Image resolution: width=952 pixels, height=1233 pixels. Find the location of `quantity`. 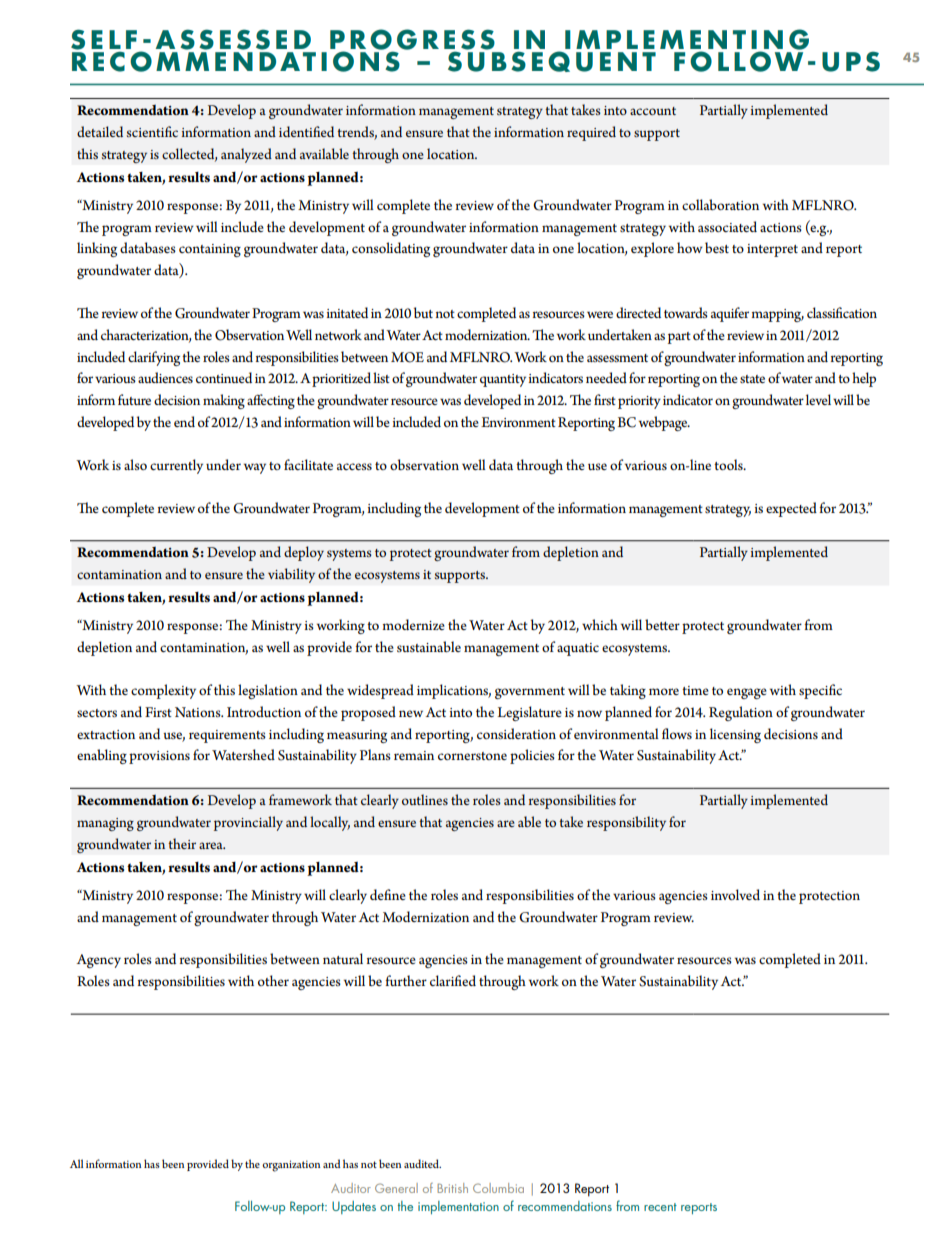

quantity is located at coordinates (503, 380).
